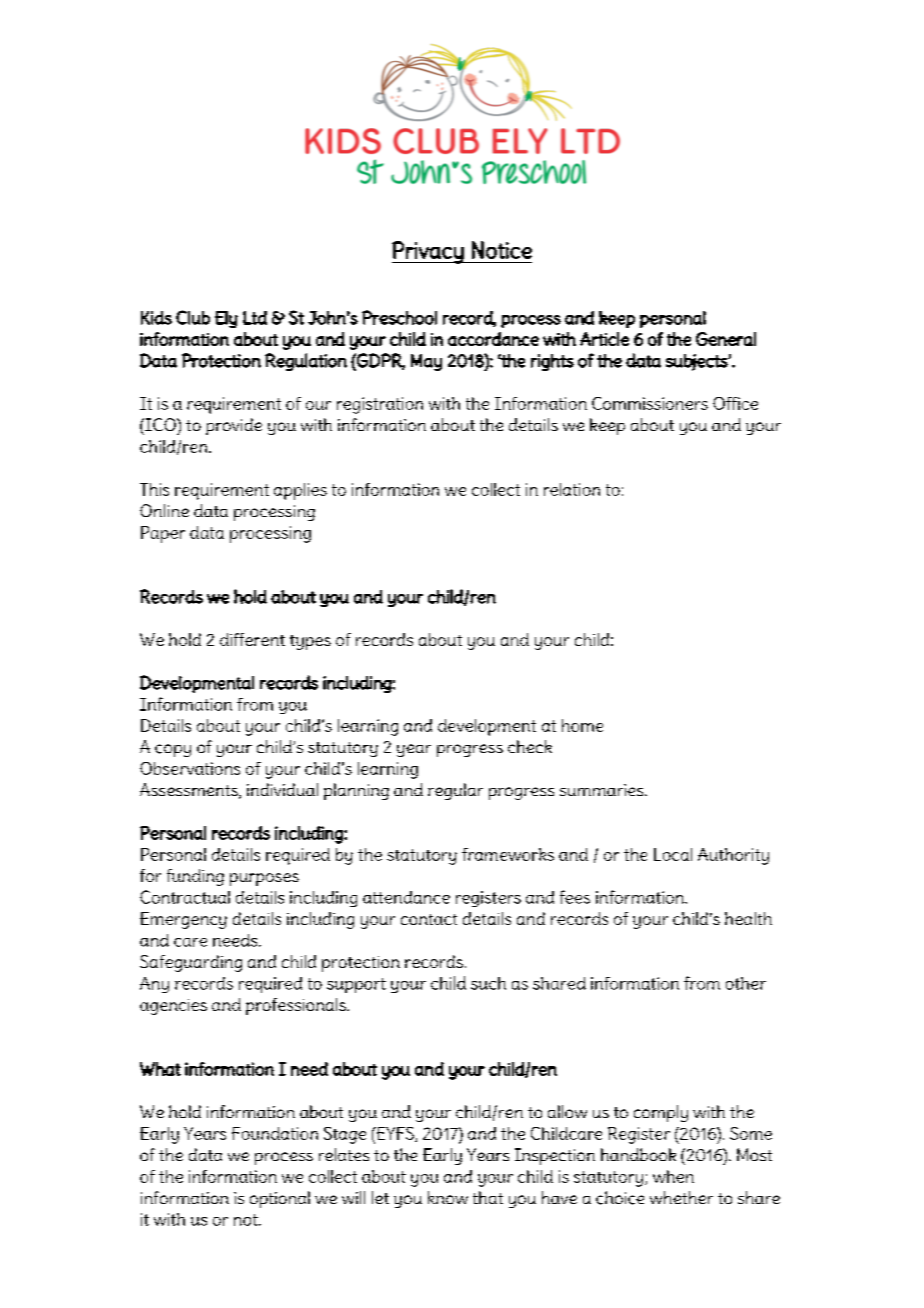 The height and width of the image is (1308, 924). Describe the element at coordinates (448, 1197) in the image. I see `know` at that location.
